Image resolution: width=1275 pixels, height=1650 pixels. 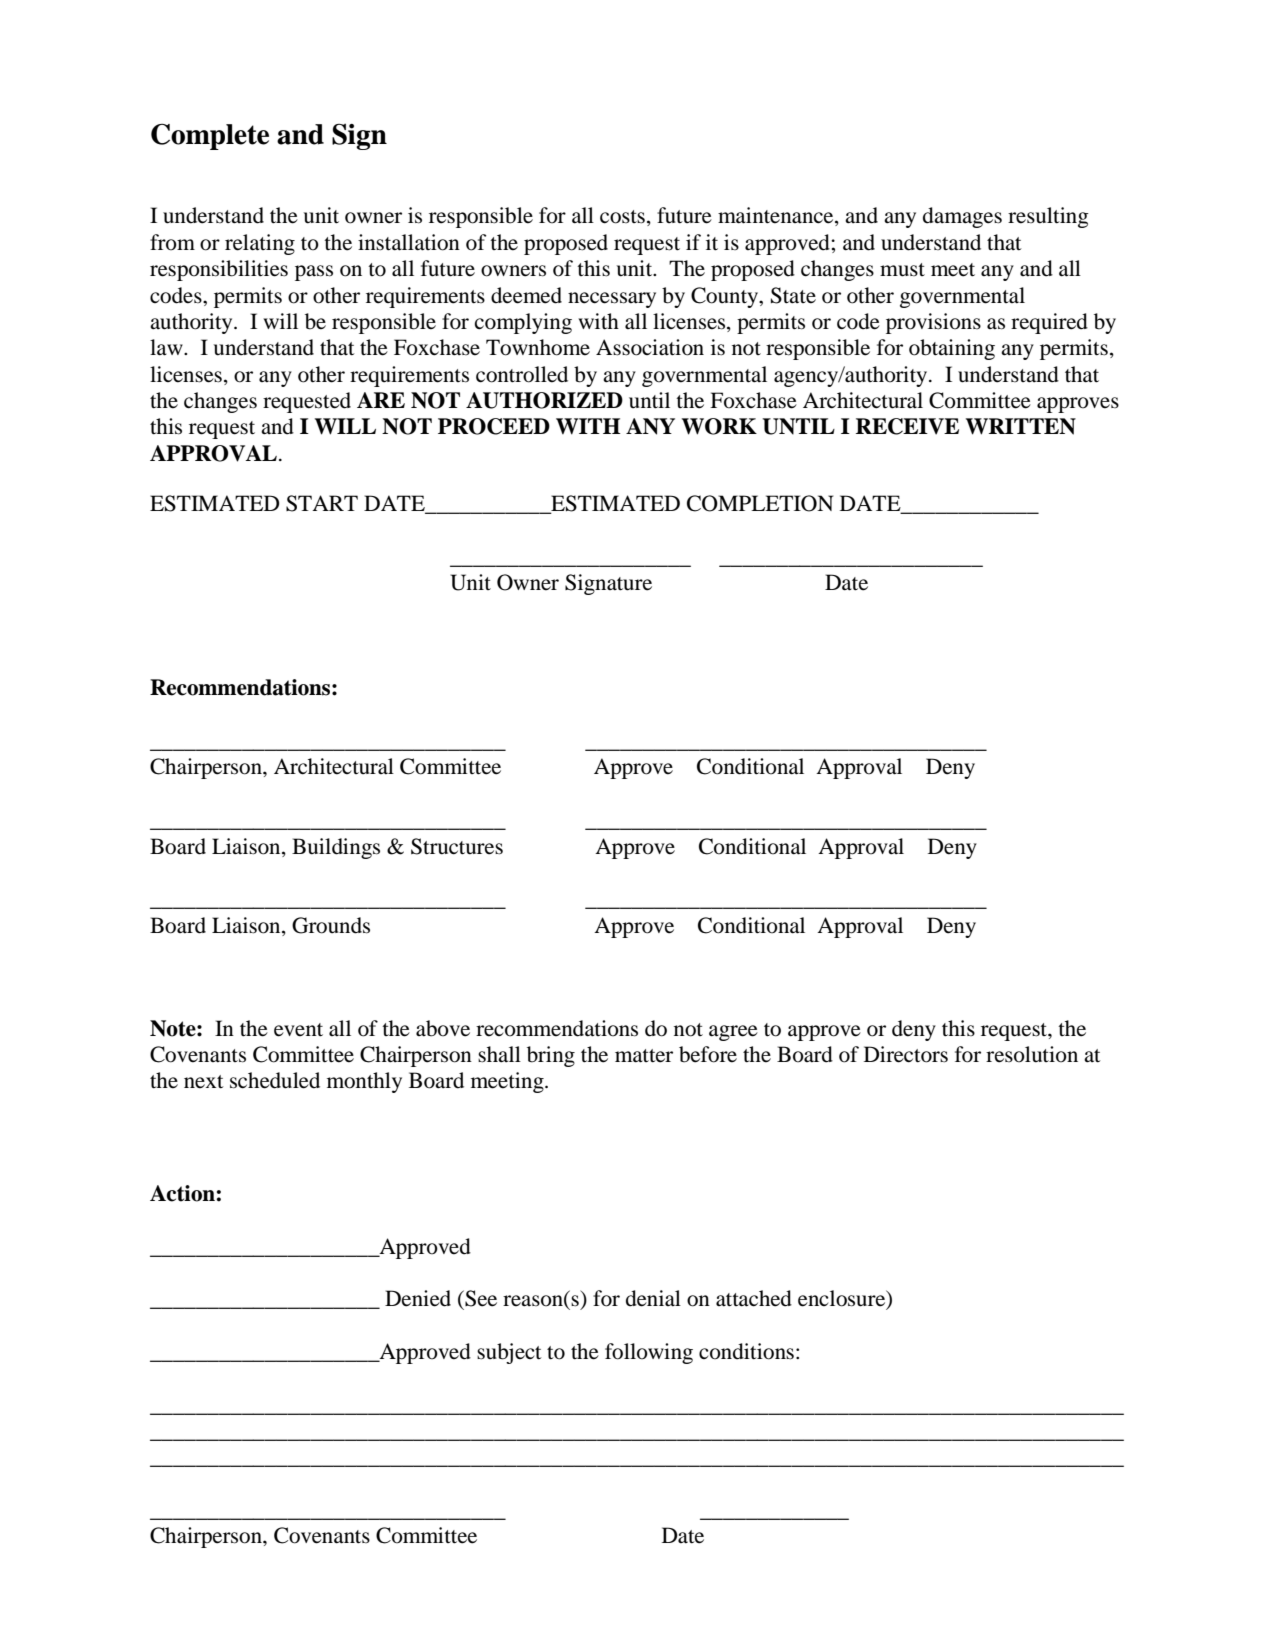 What do you see at coordinates (544, 400) in the document?
I see `AUTHORIZED` at bounding box center [544, 400].
